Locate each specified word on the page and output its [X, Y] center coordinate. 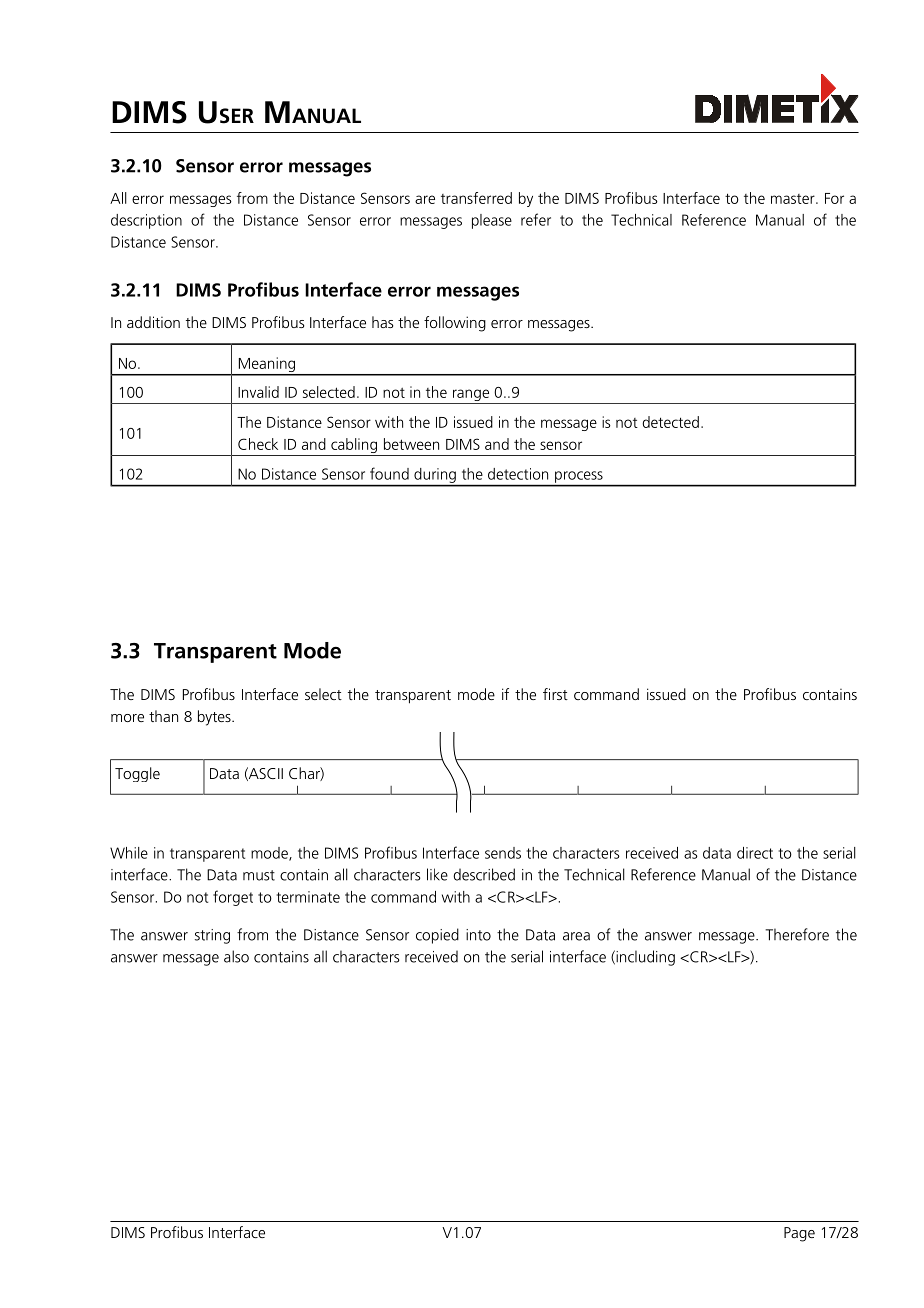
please [492, 221]
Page [799, 1234]
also [236, 956]
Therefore [797, 934]
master [794, 199]
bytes [215, 718]
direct [755, 853]
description [146, 221]
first [555, 694]
